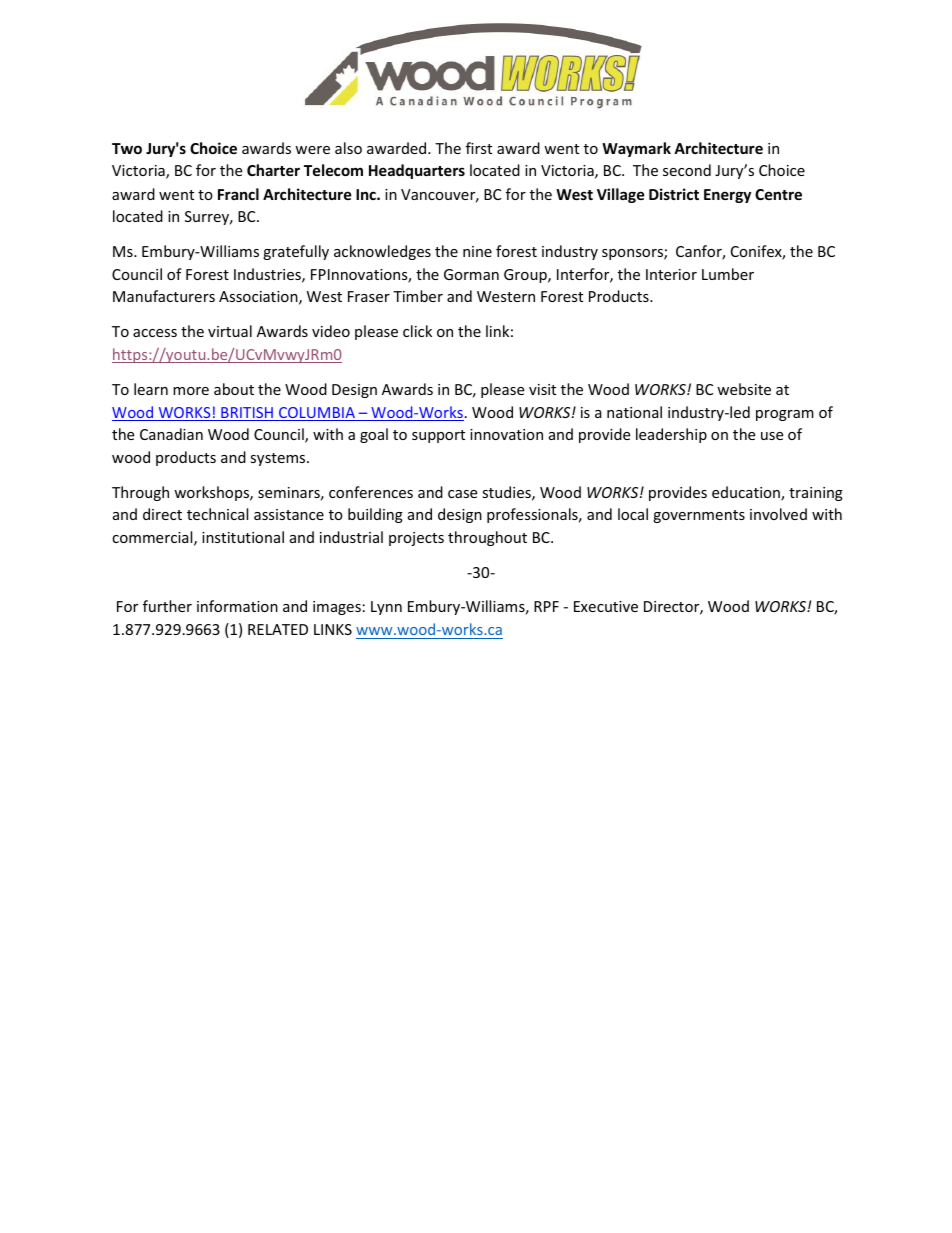  What do you see at coordinates (479, 148) in the screenshot?
I see `first` at bounding box center [479, 148].
